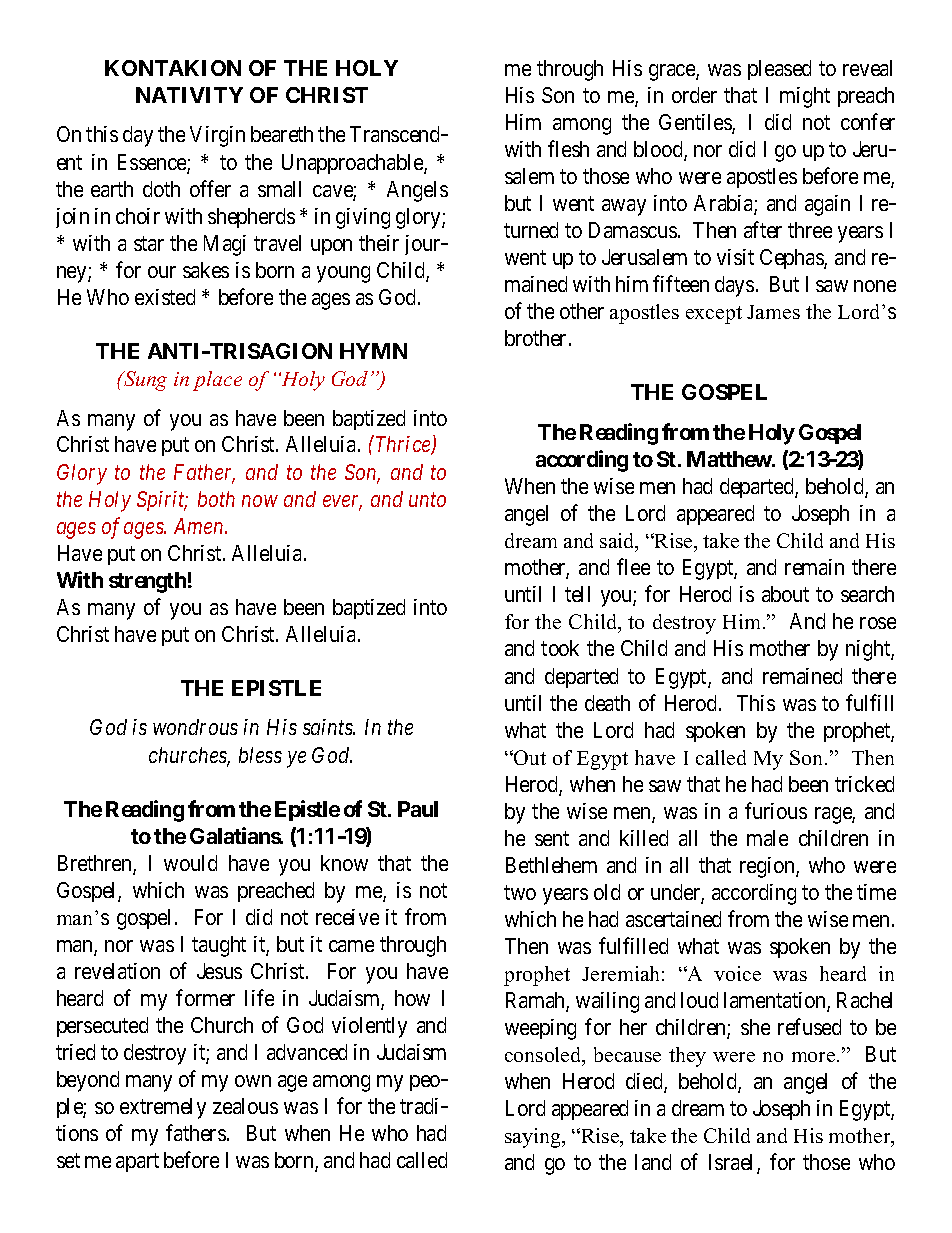 The width and height of the screenshot is (952, 1233). What do you see at coordinates (560, 648) in the screenshot?
I see `took` at bounding box center [560, 648].
